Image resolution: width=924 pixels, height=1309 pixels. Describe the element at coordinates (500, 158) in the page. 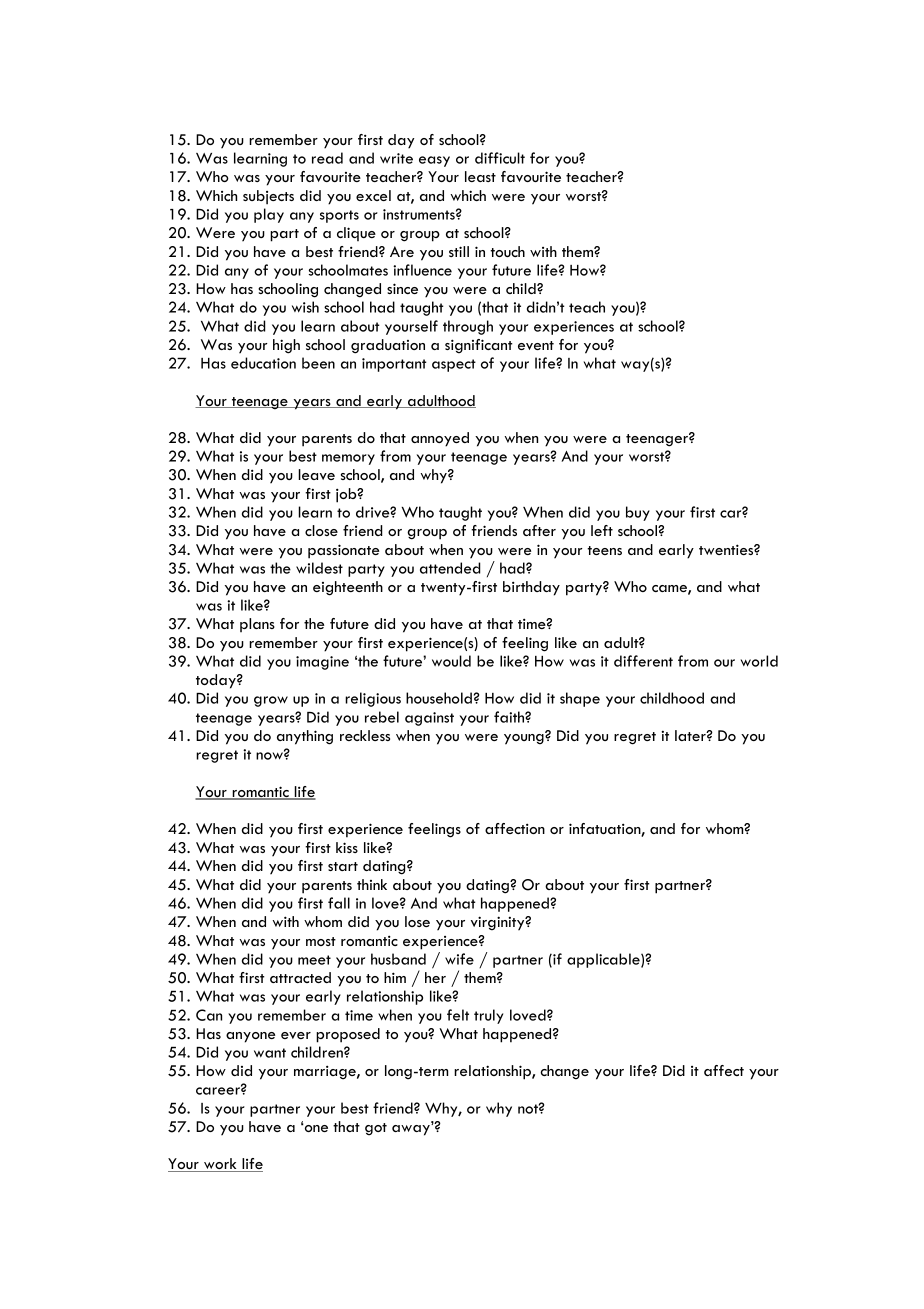

I see `difficult` at that location.
